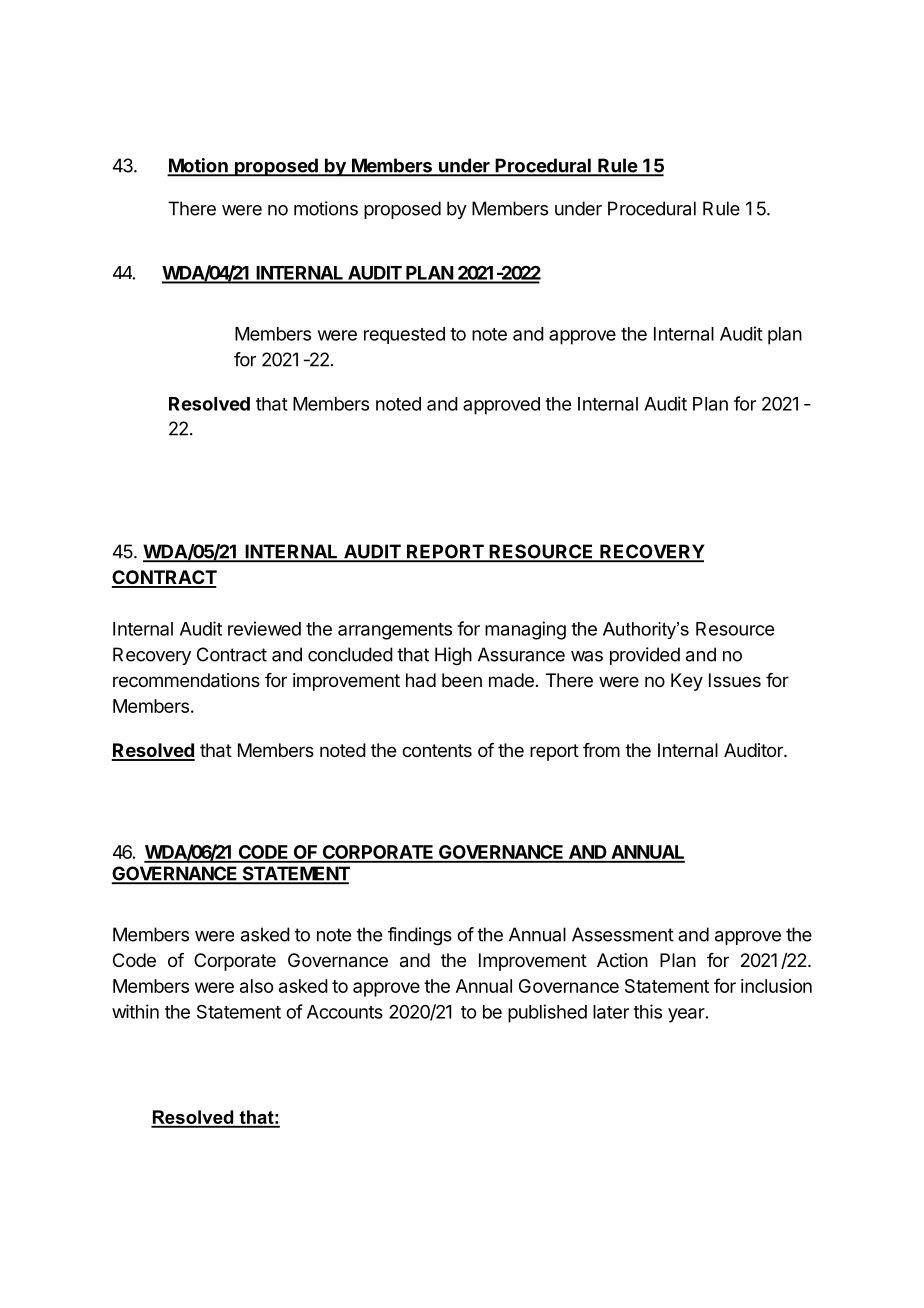 Image resolution: width=924 pixels, height=1308 pixels. Describe the element at coordinates (525, 630) in the screenshot. I see `managing` at that location.
